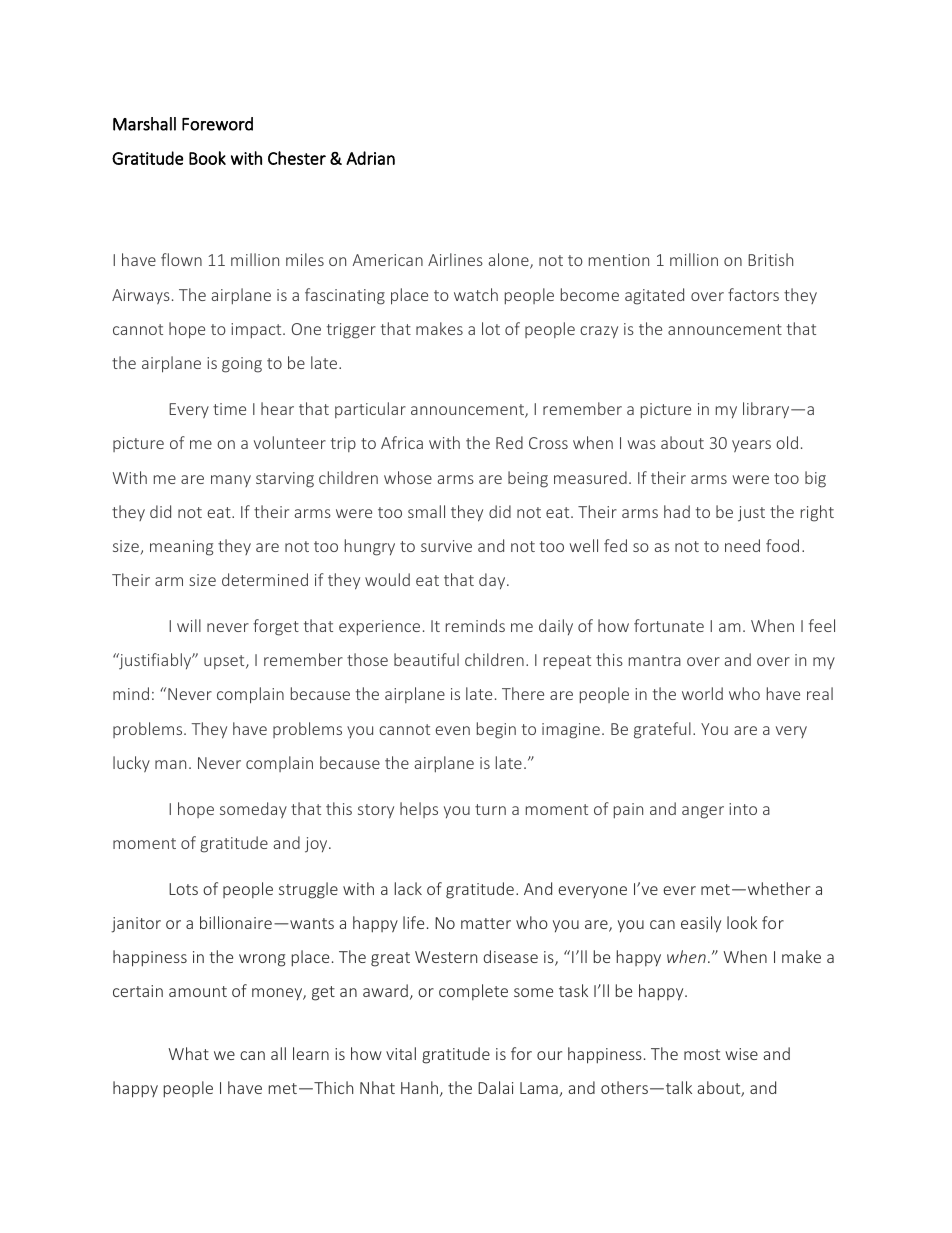 Image resolution: width=952 pixels, height=1233 pixels. What do you see at coordinates (207, 158) in the screenshot?
I see `Book` at bounding box center [207, 158].
